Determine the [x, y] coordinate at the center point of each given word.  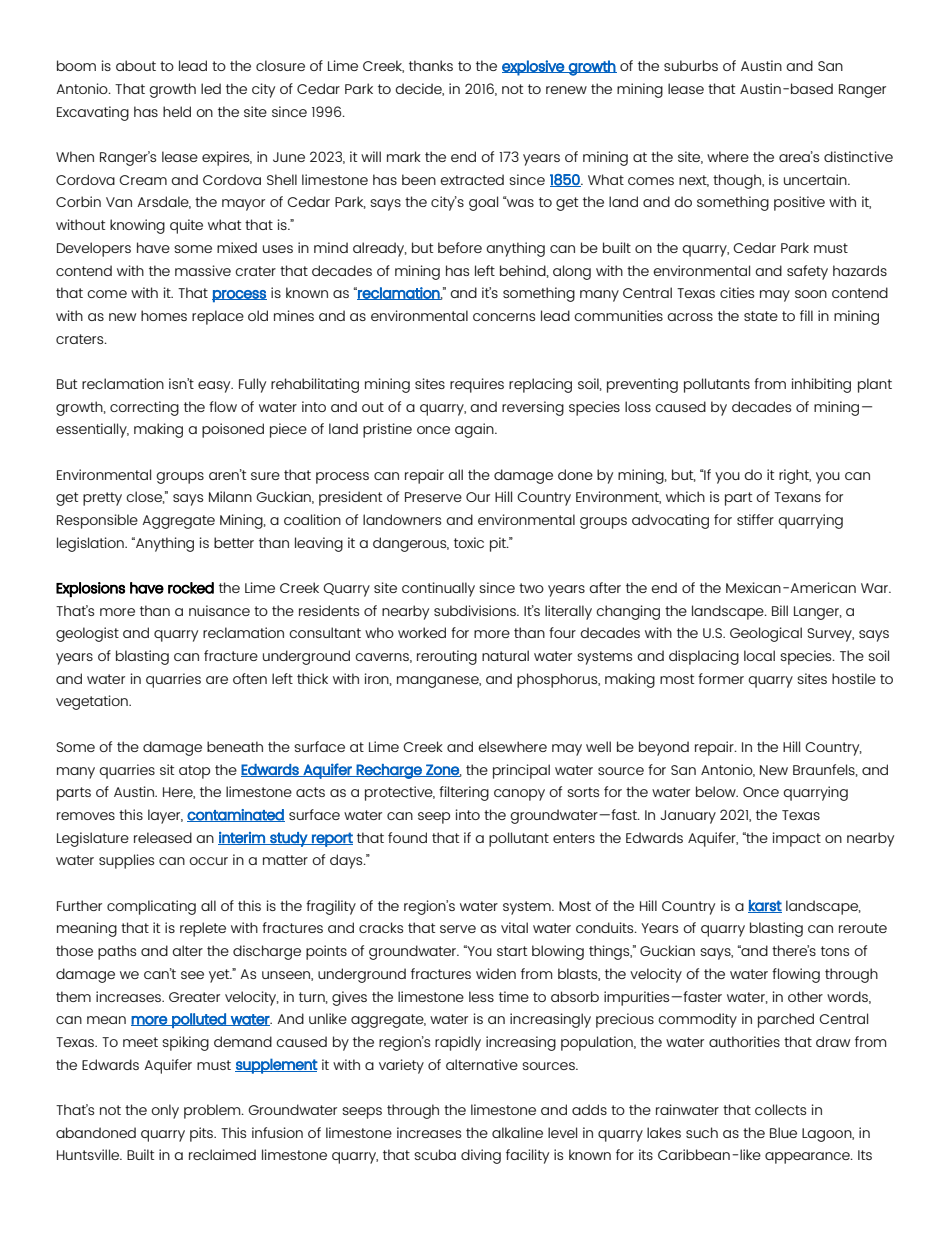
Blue [783, 1132]
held [177, 111]
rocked [191, 588]
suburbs [691, 65]
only [165, 1111]
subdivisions [476, 610]
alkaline [517, 1132]
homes [164, 315]
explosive [534, 68]
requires [477, 385]
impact [797, 839]
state [761, 316]
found [407, 837]
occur [208, 861]
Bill [780, 610]
